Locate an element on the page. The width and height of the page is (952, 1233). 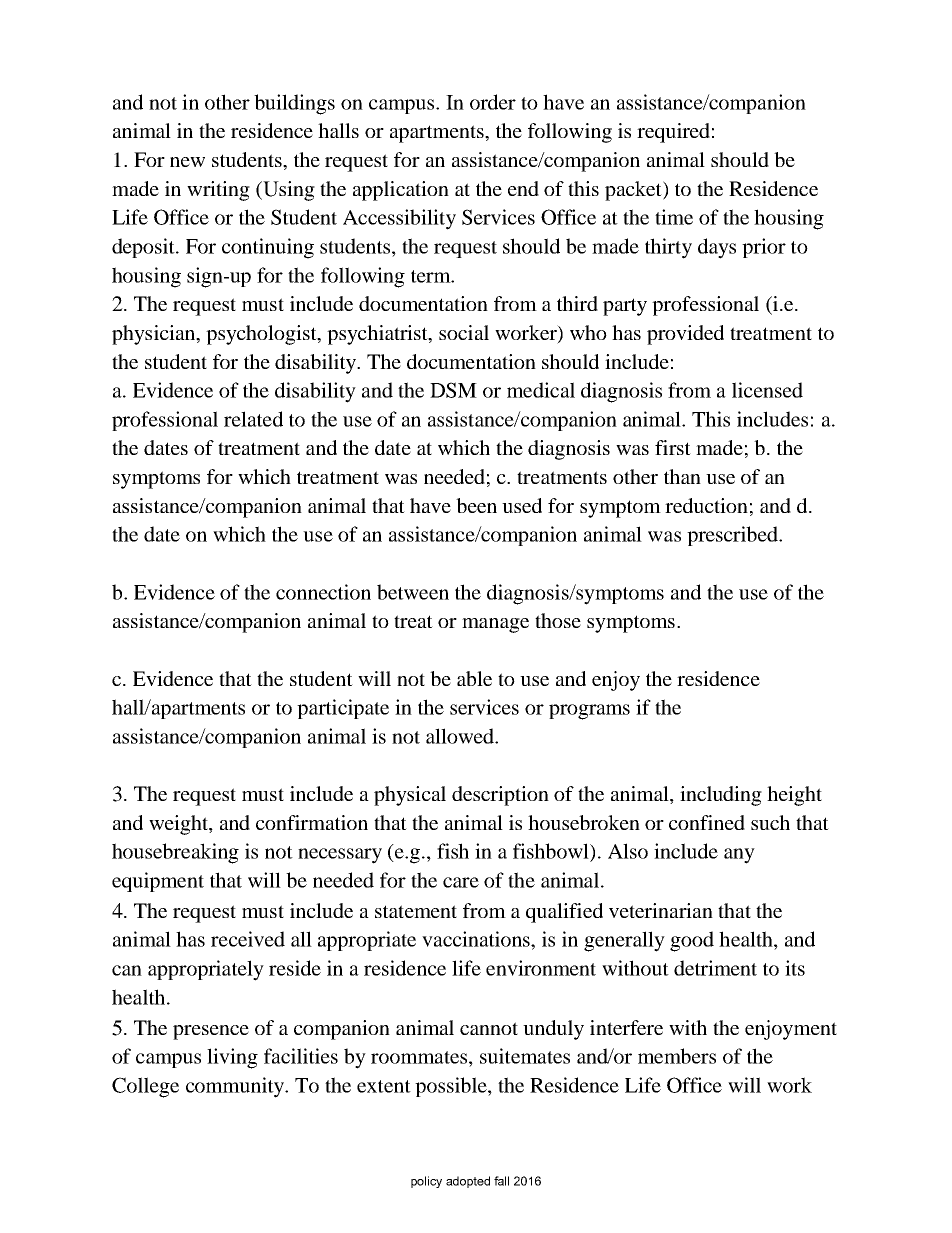
time is located at coordinates (674, 217).
